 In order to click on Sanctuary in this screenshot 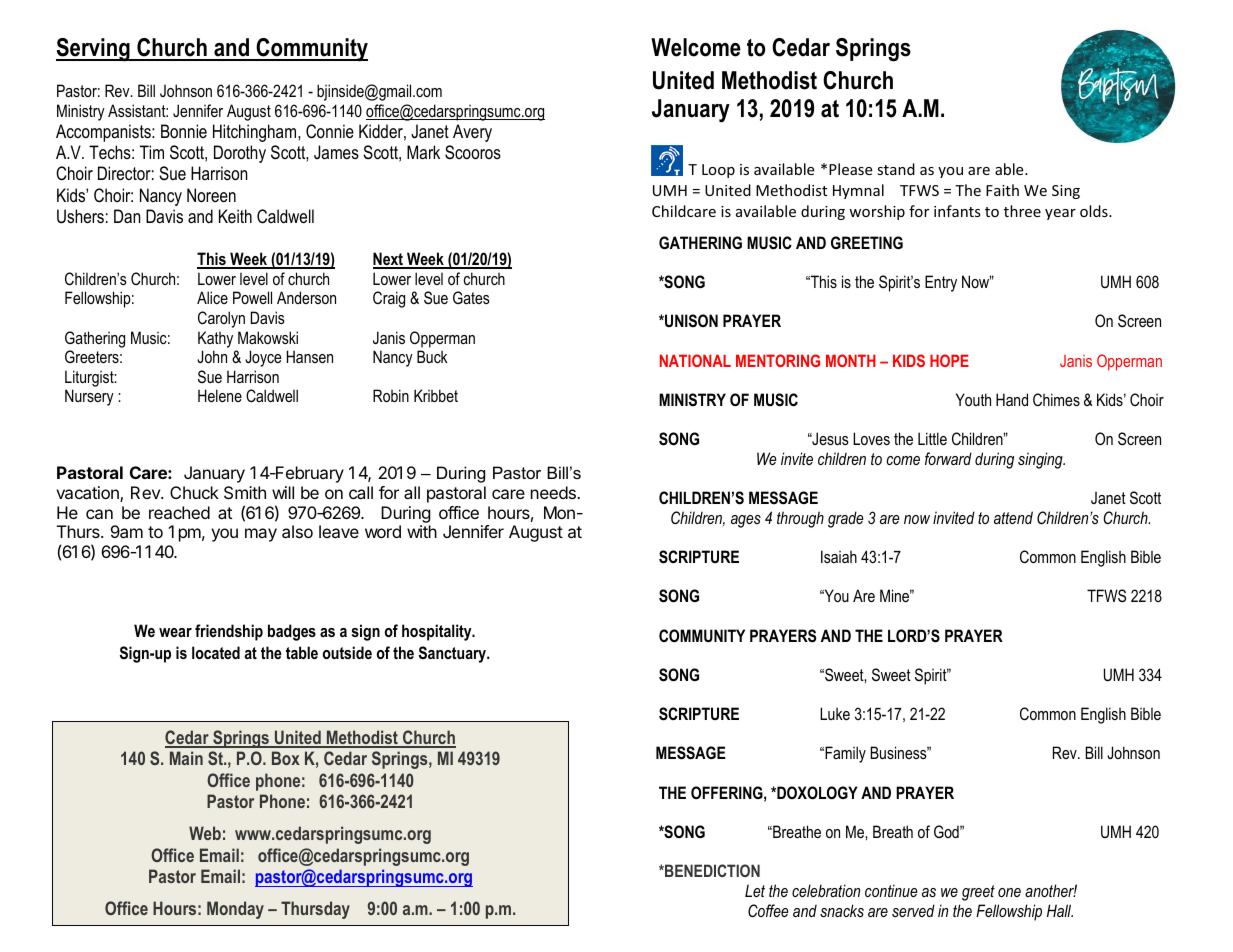, I will do `click(454, 654)`.
